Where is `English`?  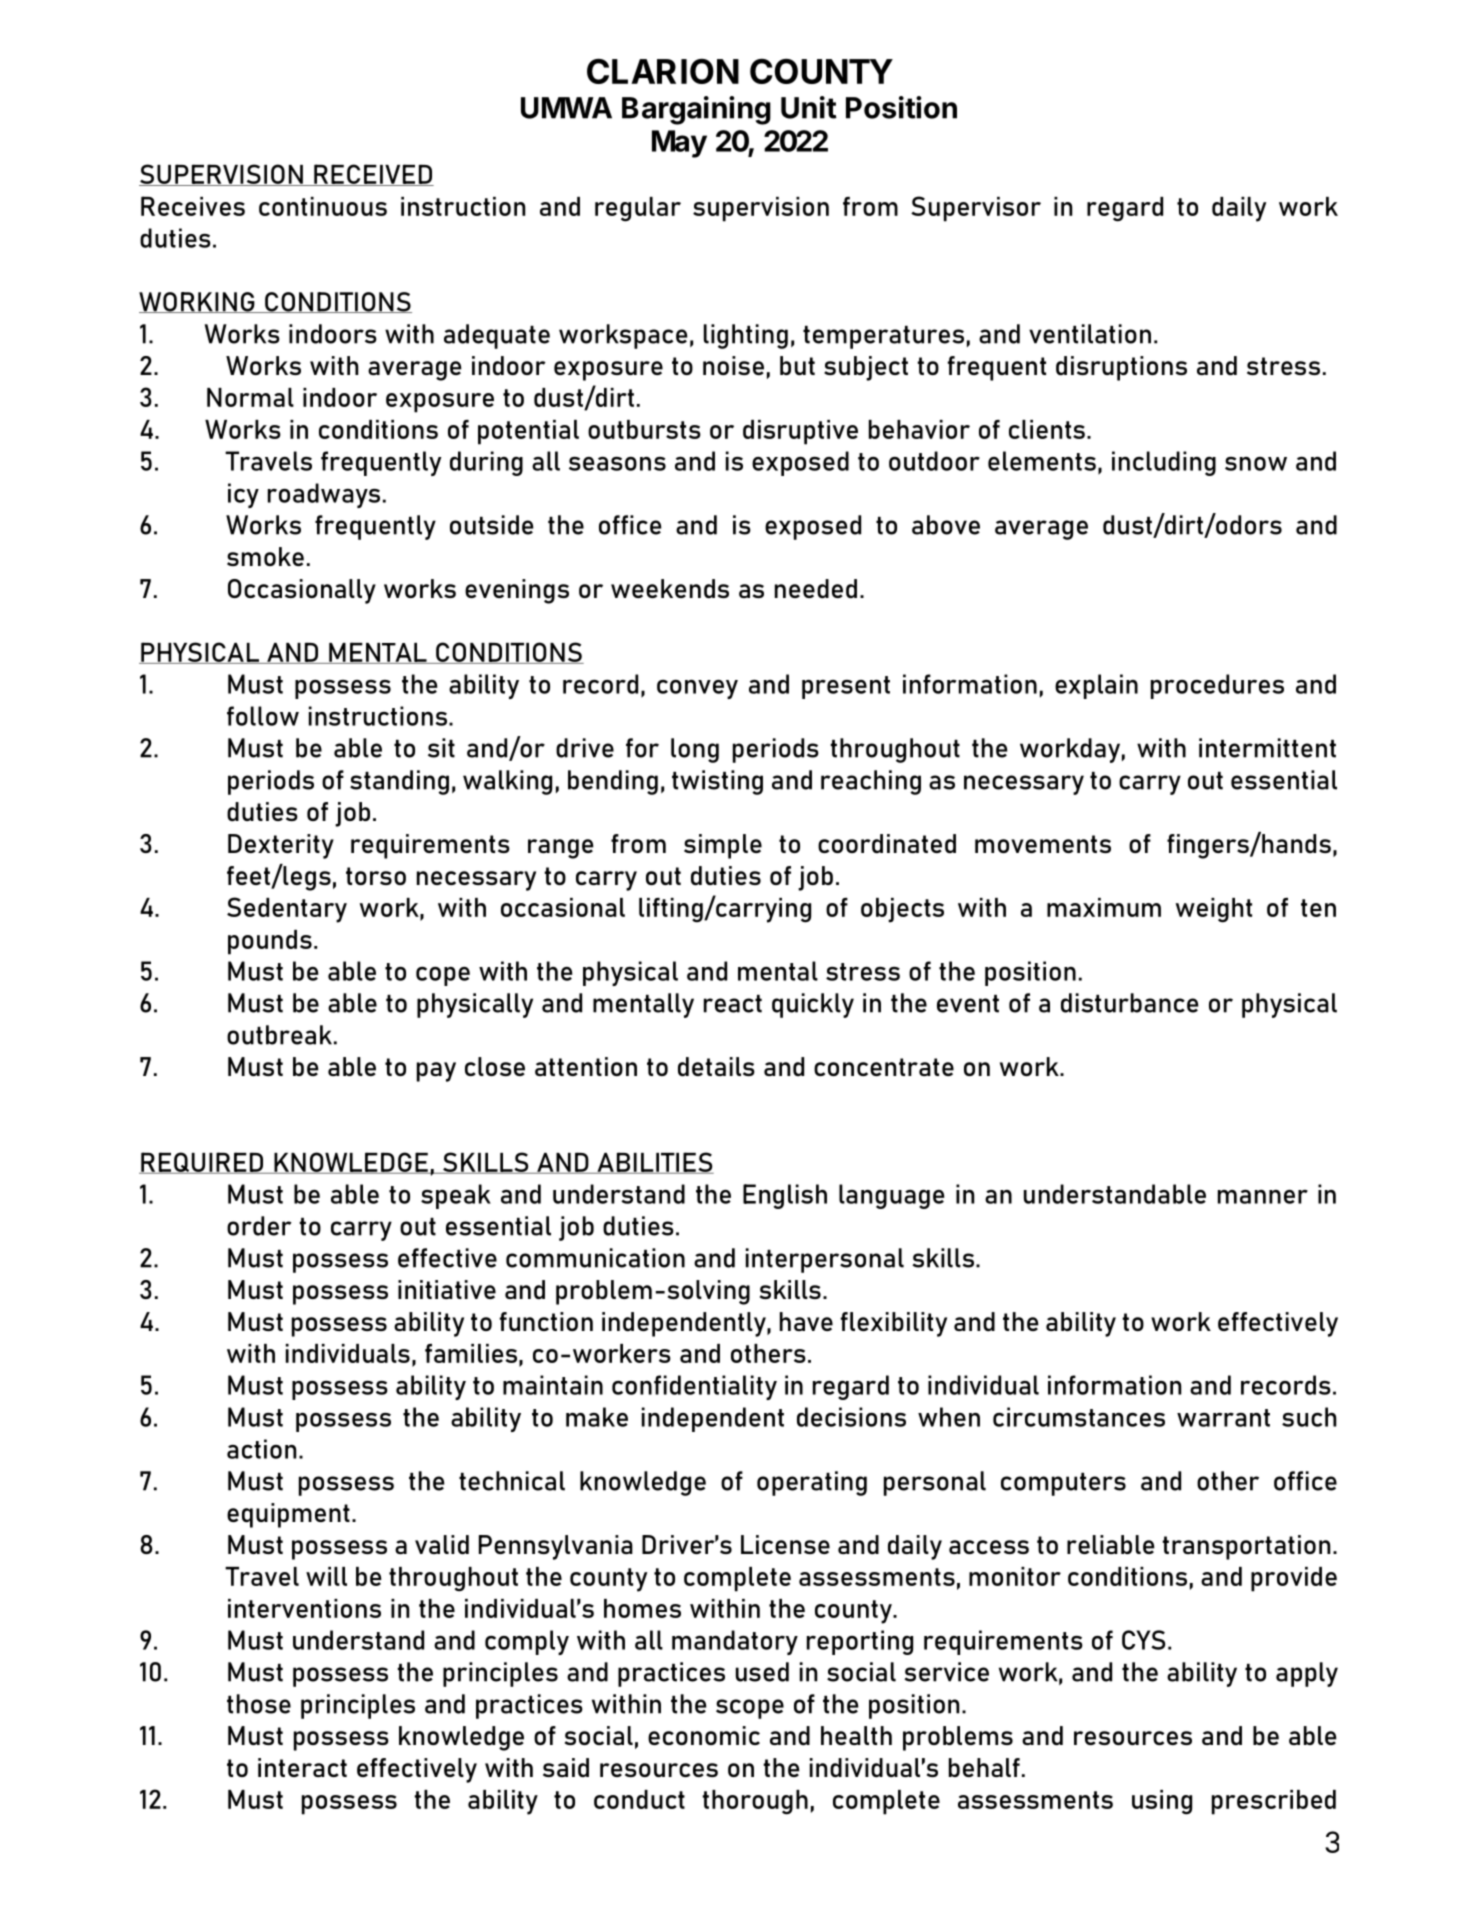 English is located at coordinates (785, 1196).
